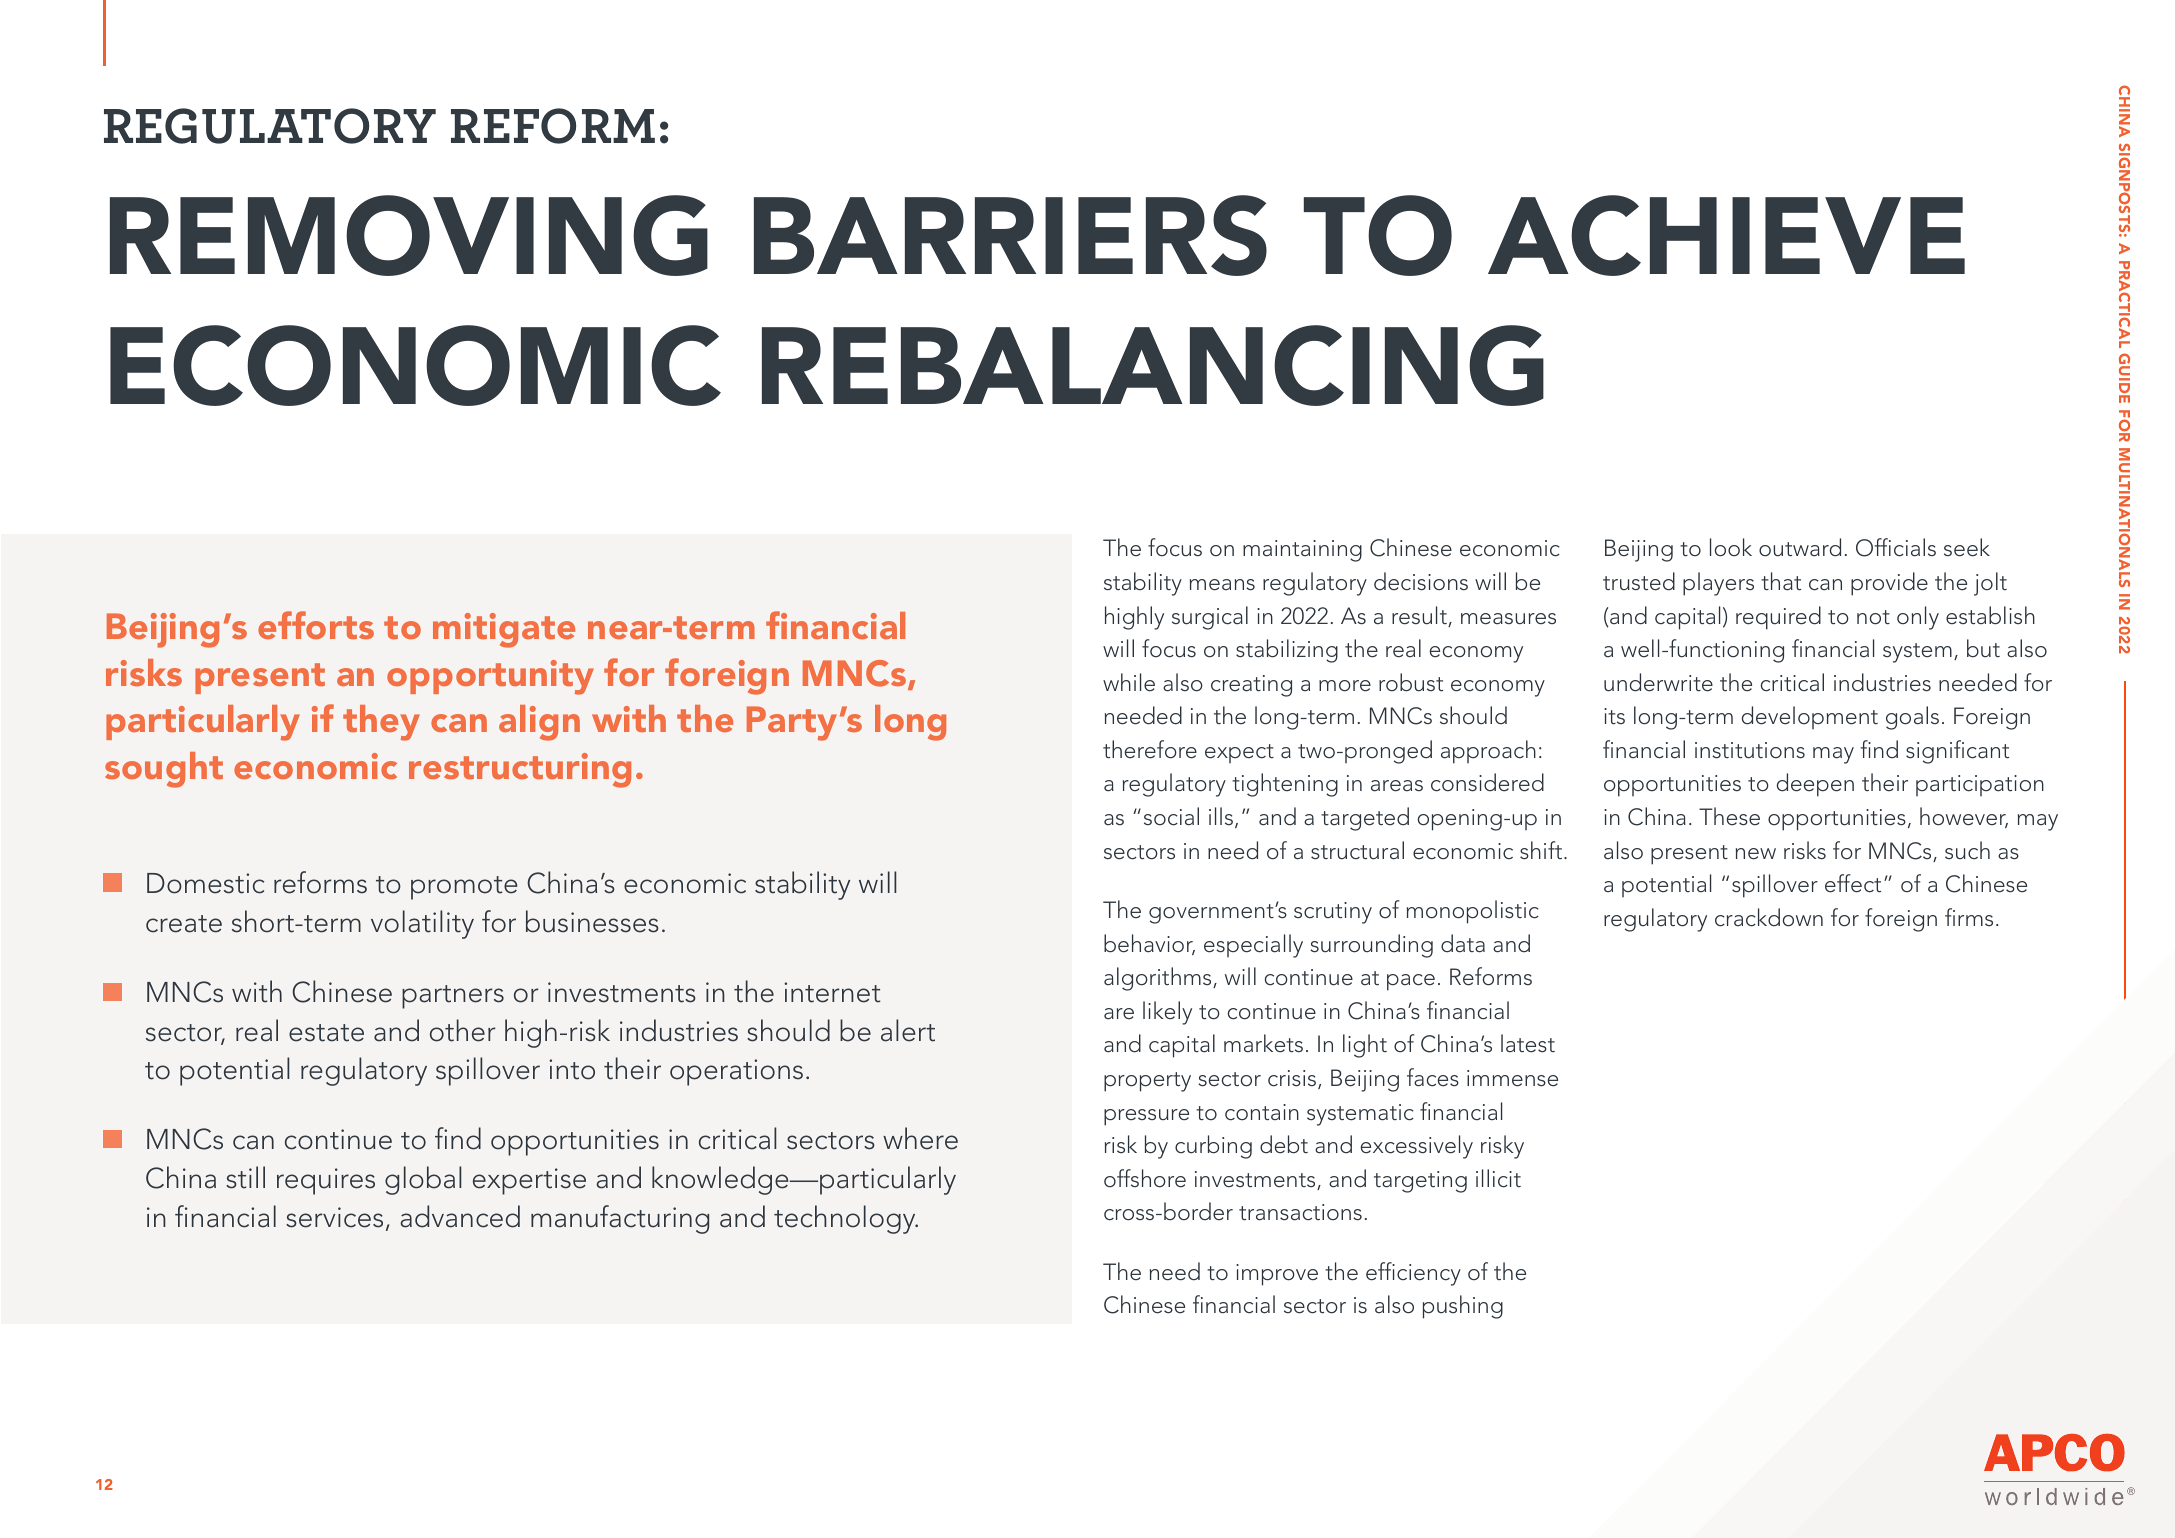 The height and width of the document is (1538, 2175). Describe the element at coordinates (326, 1033) in the document. I see `estate` at that location.
